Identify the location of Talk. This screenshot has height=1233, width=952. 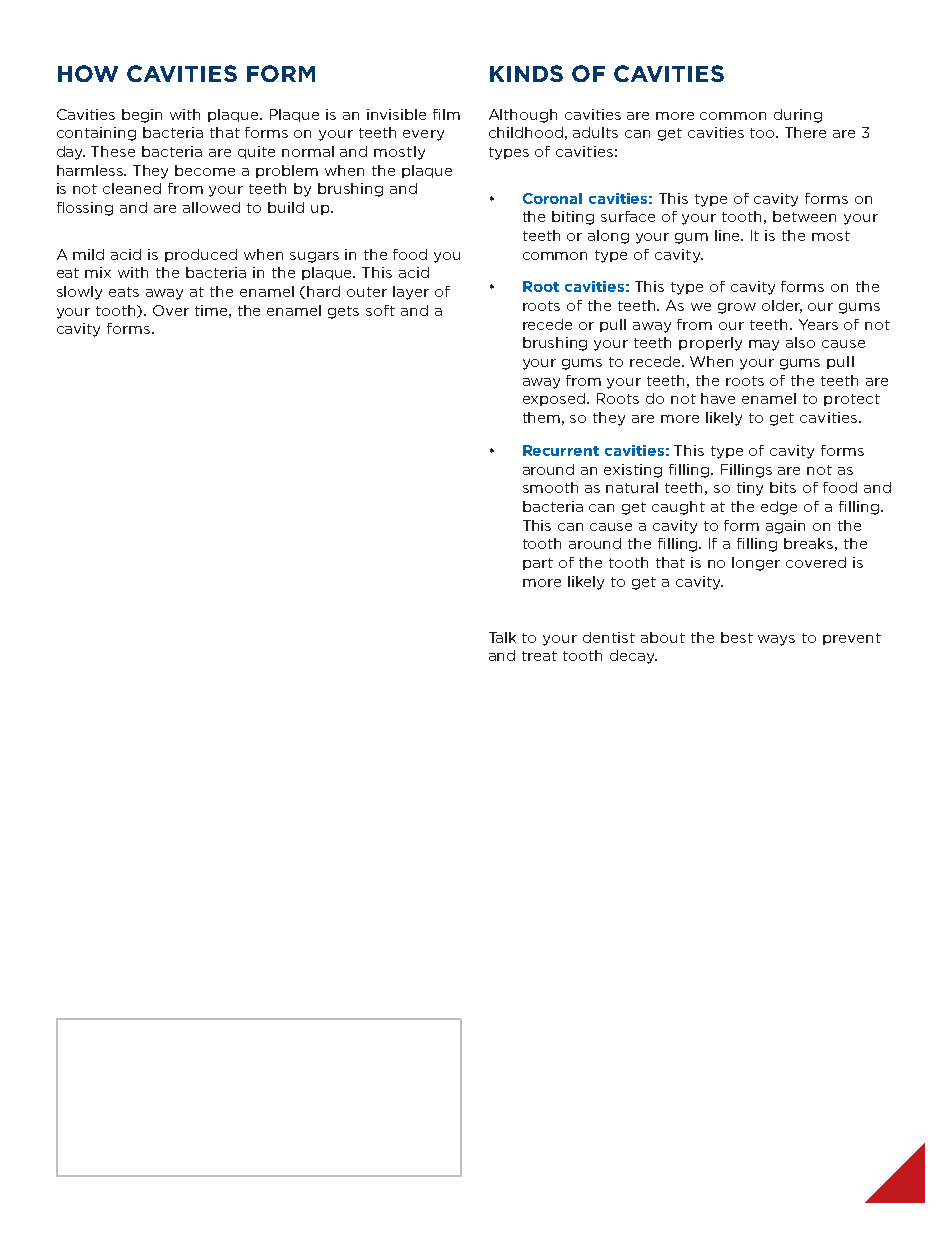
(502, 637).
